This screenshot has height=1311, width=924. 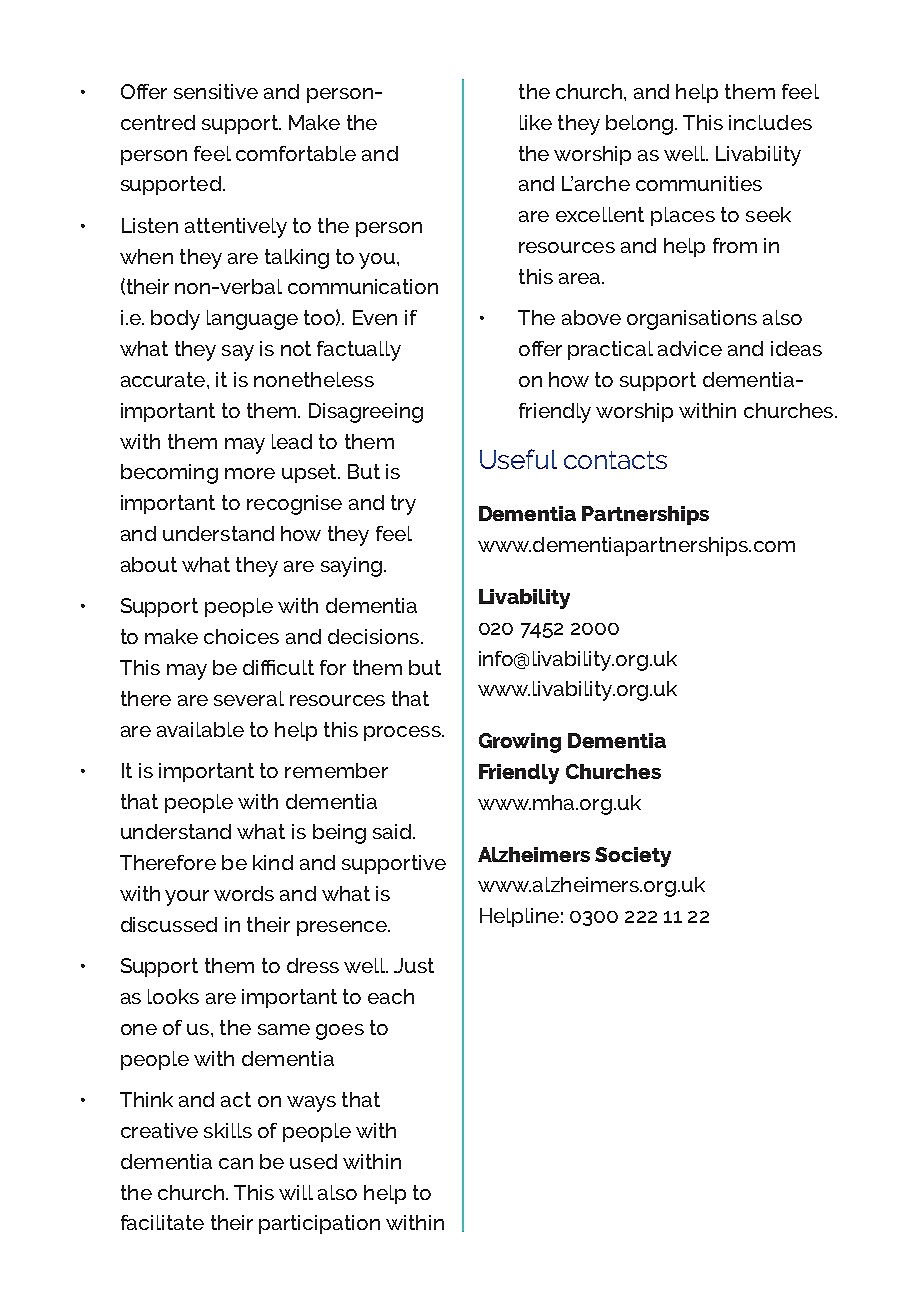 I want to click on choices, so click(x=241, y=636).
